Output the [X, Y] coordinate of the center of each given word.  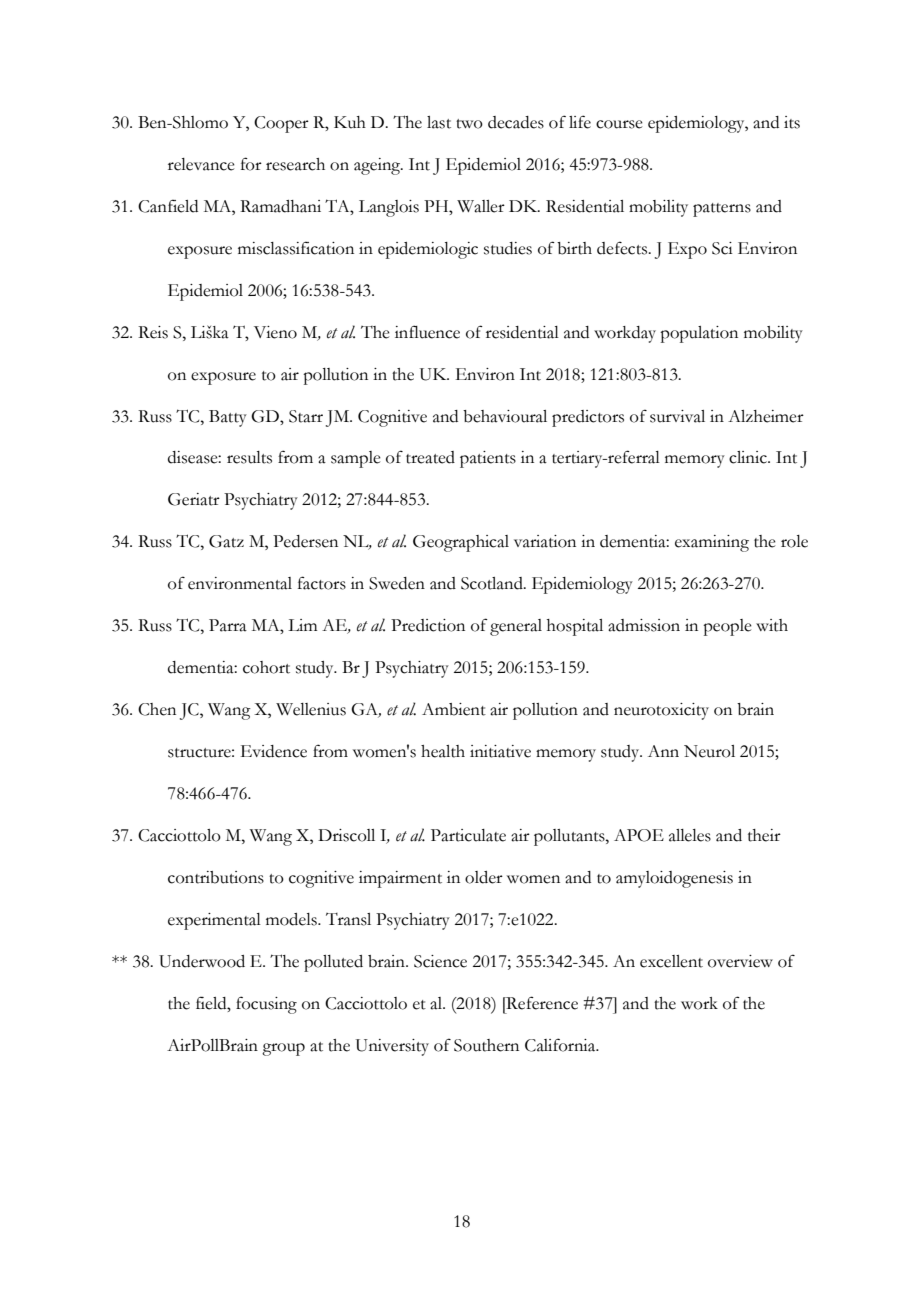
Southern [486, 1045]
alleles [690, 835]
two [469, 124]
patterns [722, 210]
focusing [266, 1005]
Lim [302, 625]
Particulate [468, 835]
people [727, 627]
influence [427, 332]
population [699, 334]
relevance [201, 164]
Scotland [493, 583]
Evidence [274, 751]
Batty [228, 418]
